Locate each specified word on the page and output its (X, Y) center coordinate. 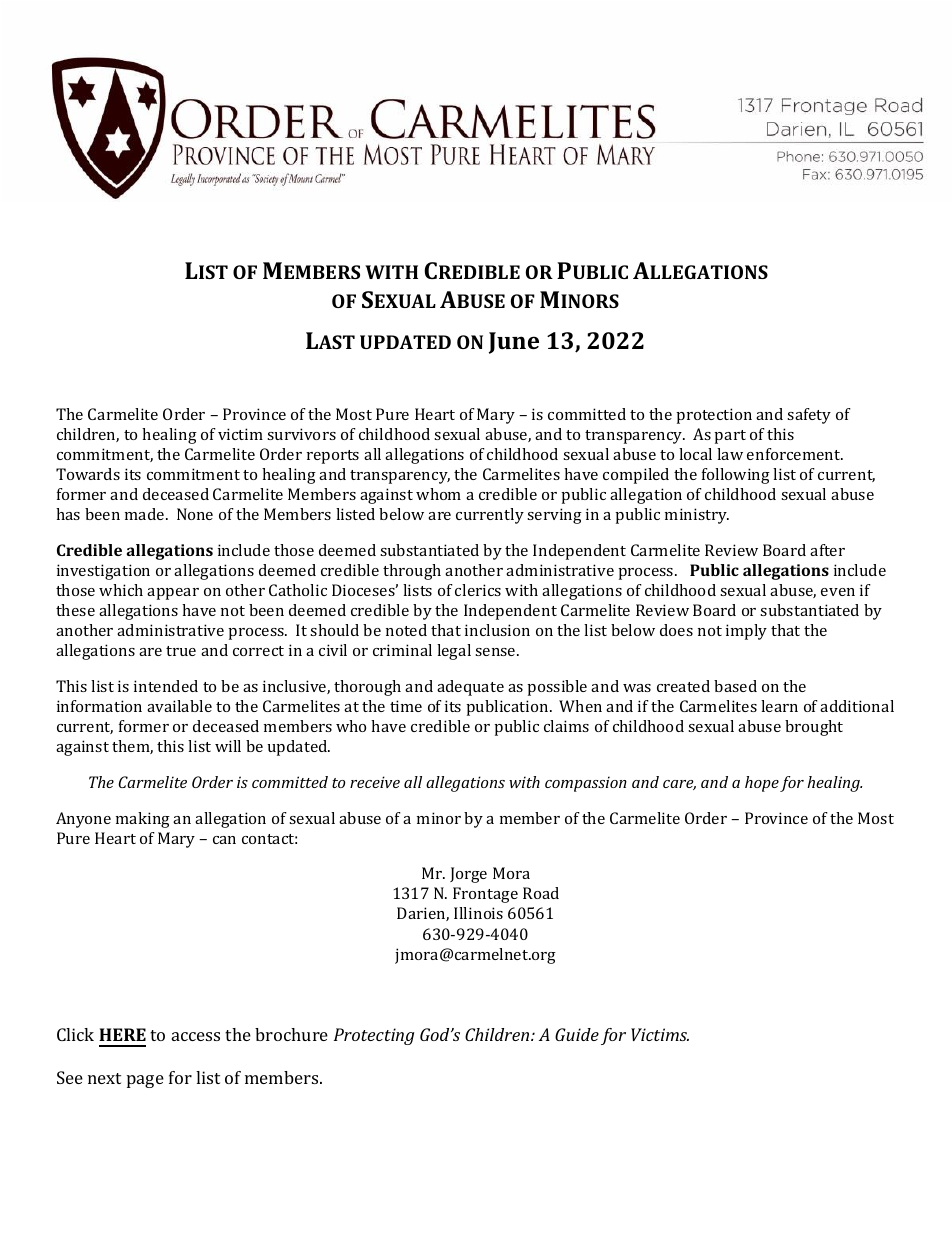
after (827, 550)
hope (762, 784)
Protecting (374, 1036)
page (145, 1081)
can (224, 840)
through (412, 572)
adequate (470, 688)
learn (779, 706)
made (146, 514)
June (514, 343)
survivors (301, 434)
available (179, 706)
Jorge (468, 875)
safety (809, 416)
